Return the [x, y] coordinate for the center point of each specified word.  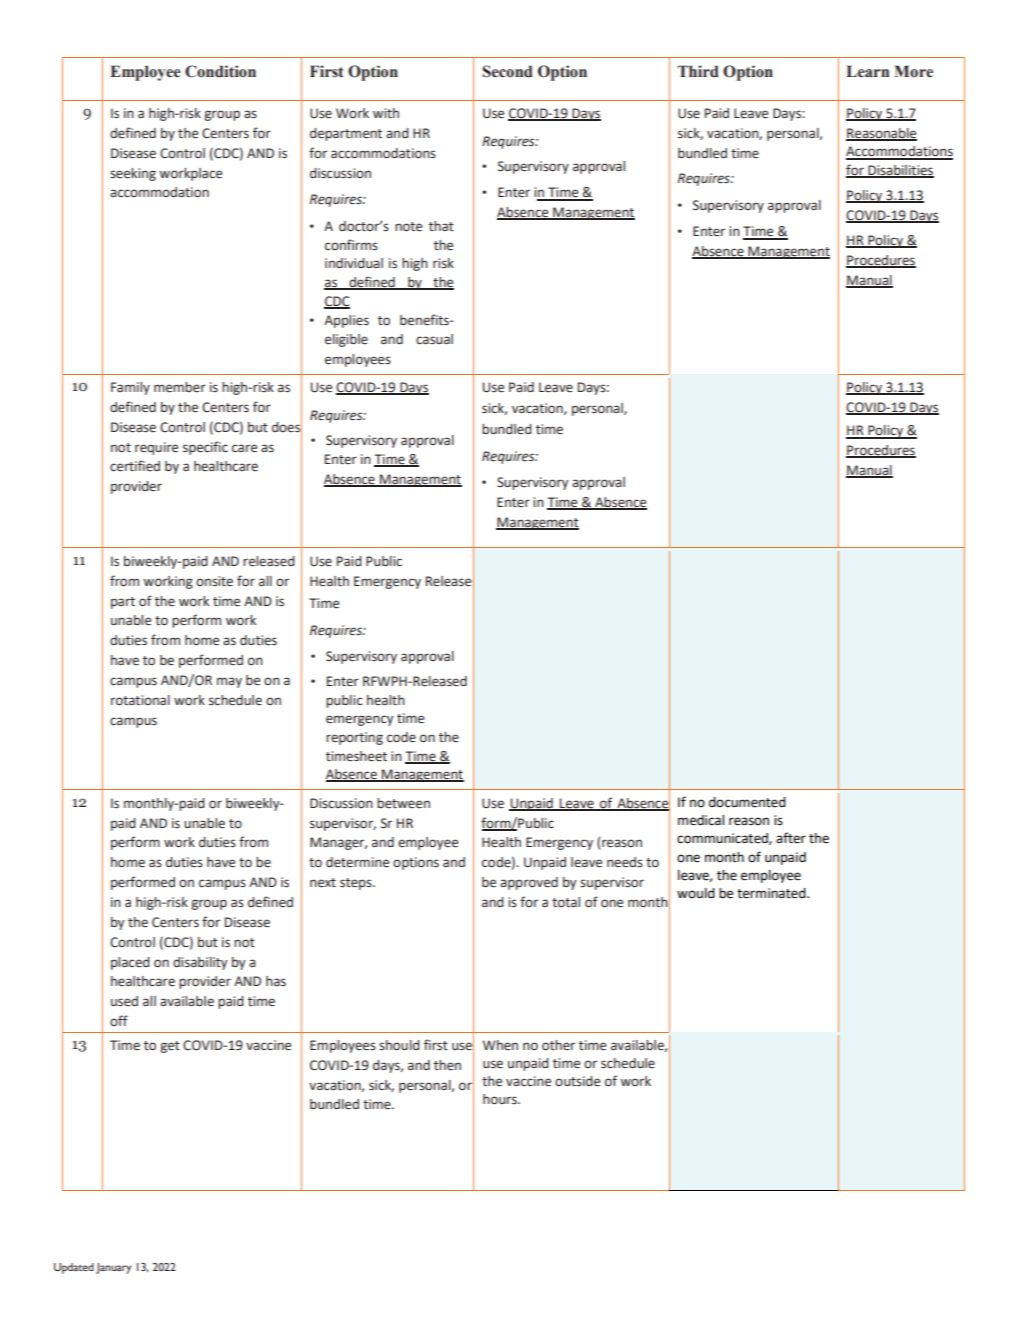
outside [577, 1081]
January [113, 1268]
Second [507, 71]
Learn [867, 71]
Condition [220, 71]
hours [501, 1099]
